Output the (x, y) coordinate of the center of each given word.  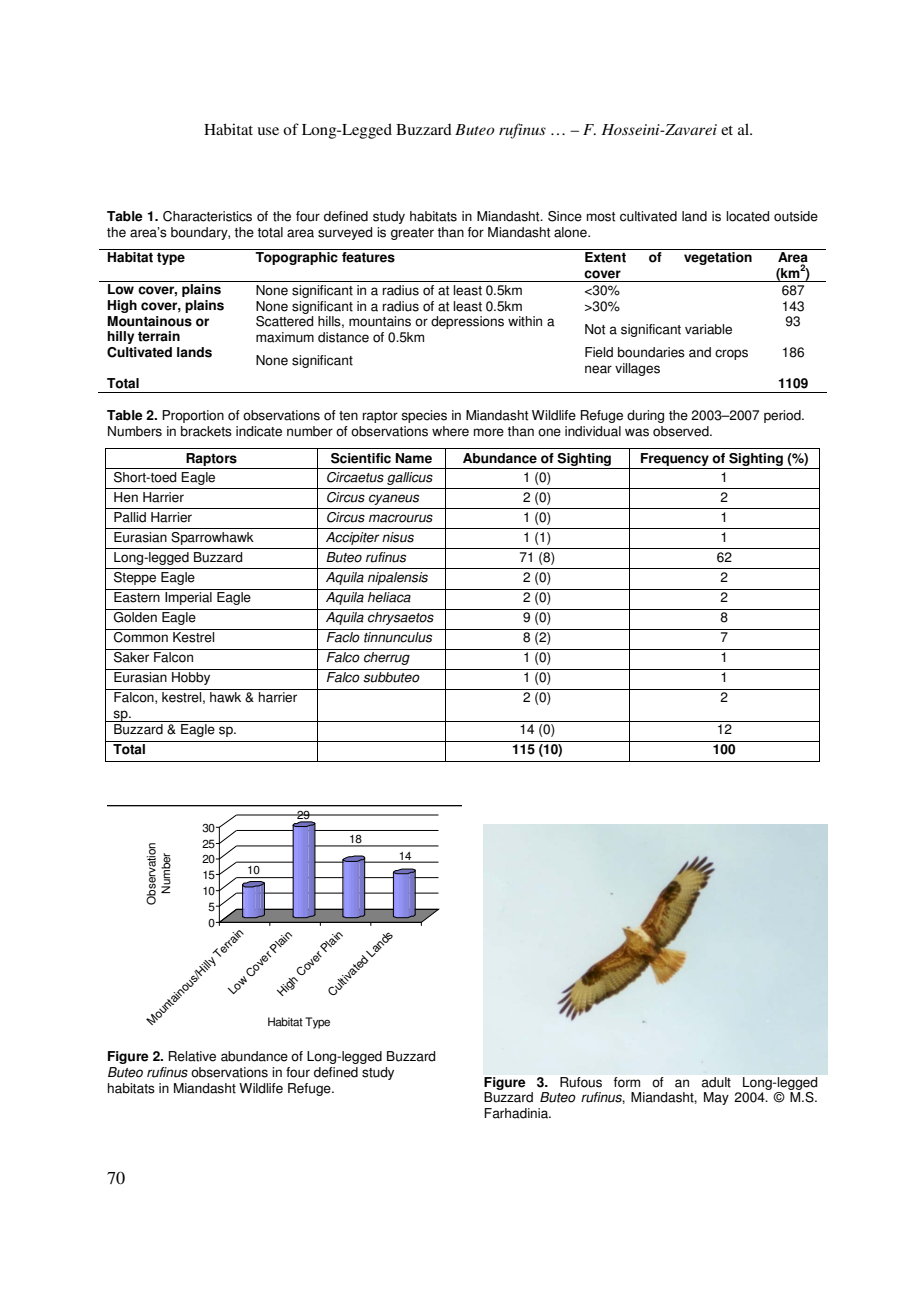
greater (412, 234)
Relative (192, 1056)
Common (141, 637)
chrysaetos (401, 617)
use (268, 131)
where (450, 431)
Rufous (581, 1082)
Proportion (193, 416)
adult (716, 1082)
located (747, 216)
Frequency (675, 461)
